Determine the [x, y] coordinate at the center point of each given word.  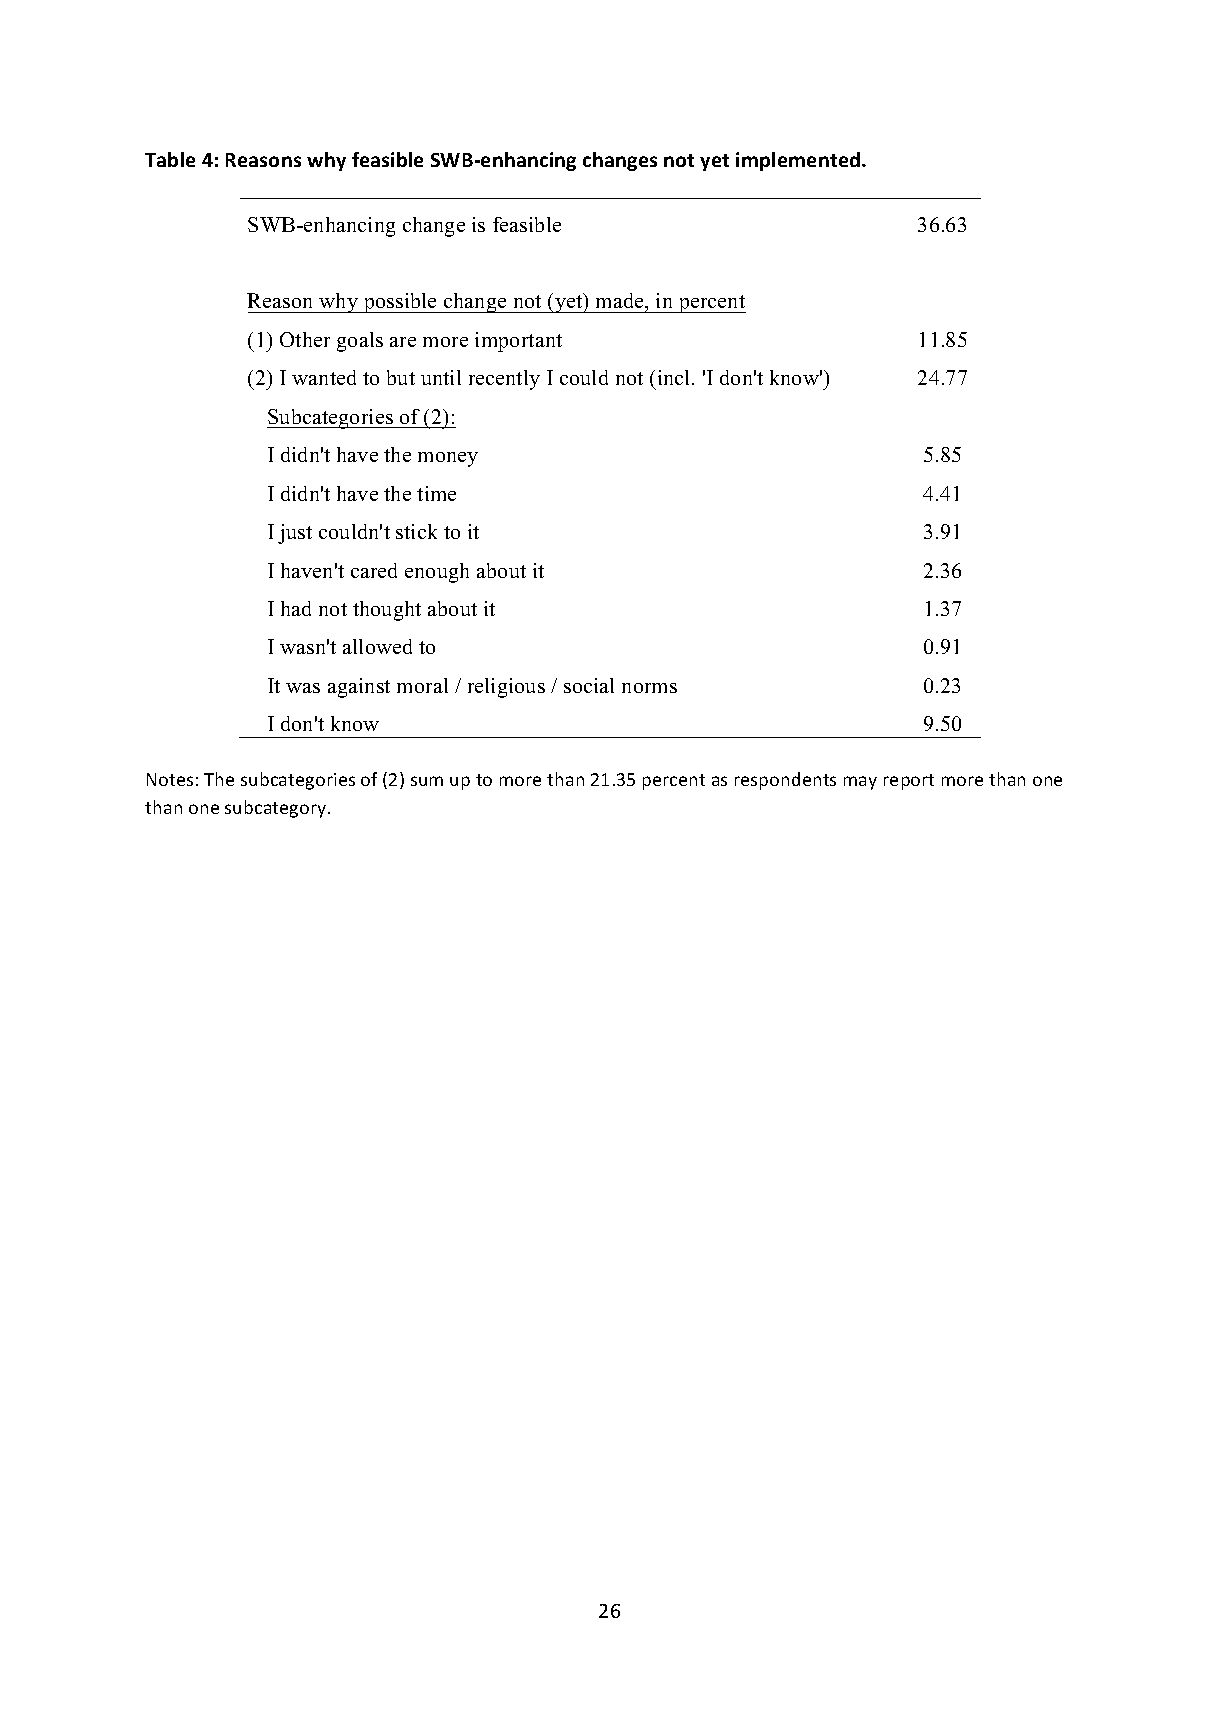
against [359, 688]
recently [504, 380]
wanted [324, 377]
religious [506, 688]
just [295, 534]
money [448, 459]
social [589, 685]
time [436, 493]
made [621, 302]
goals [360, 342]
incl [675, 377]
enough [437, 573]
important [518, 342]
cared [374, 570]
